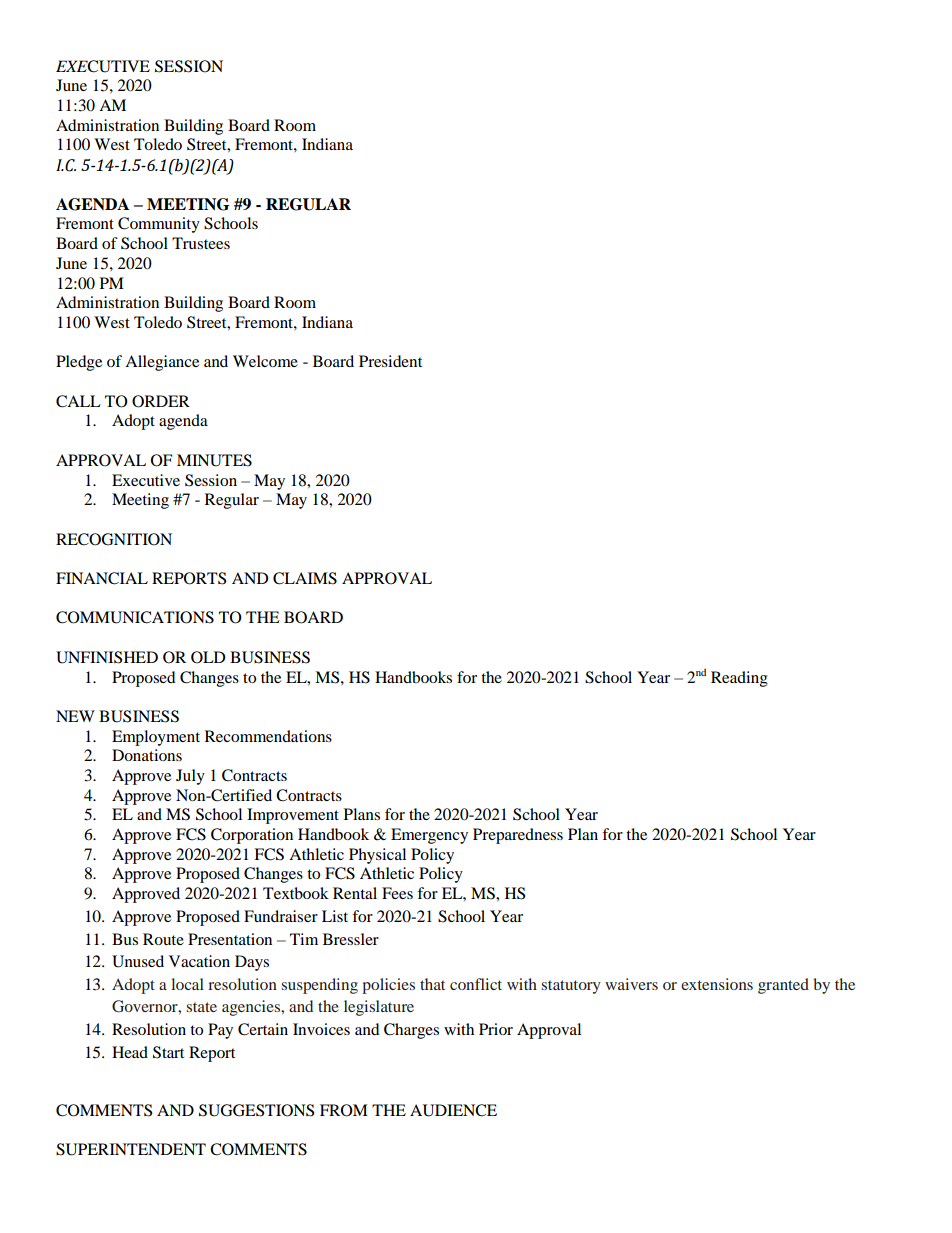 The image size is (952, 1233). I want to click on Welcome, so click(265, 361).
